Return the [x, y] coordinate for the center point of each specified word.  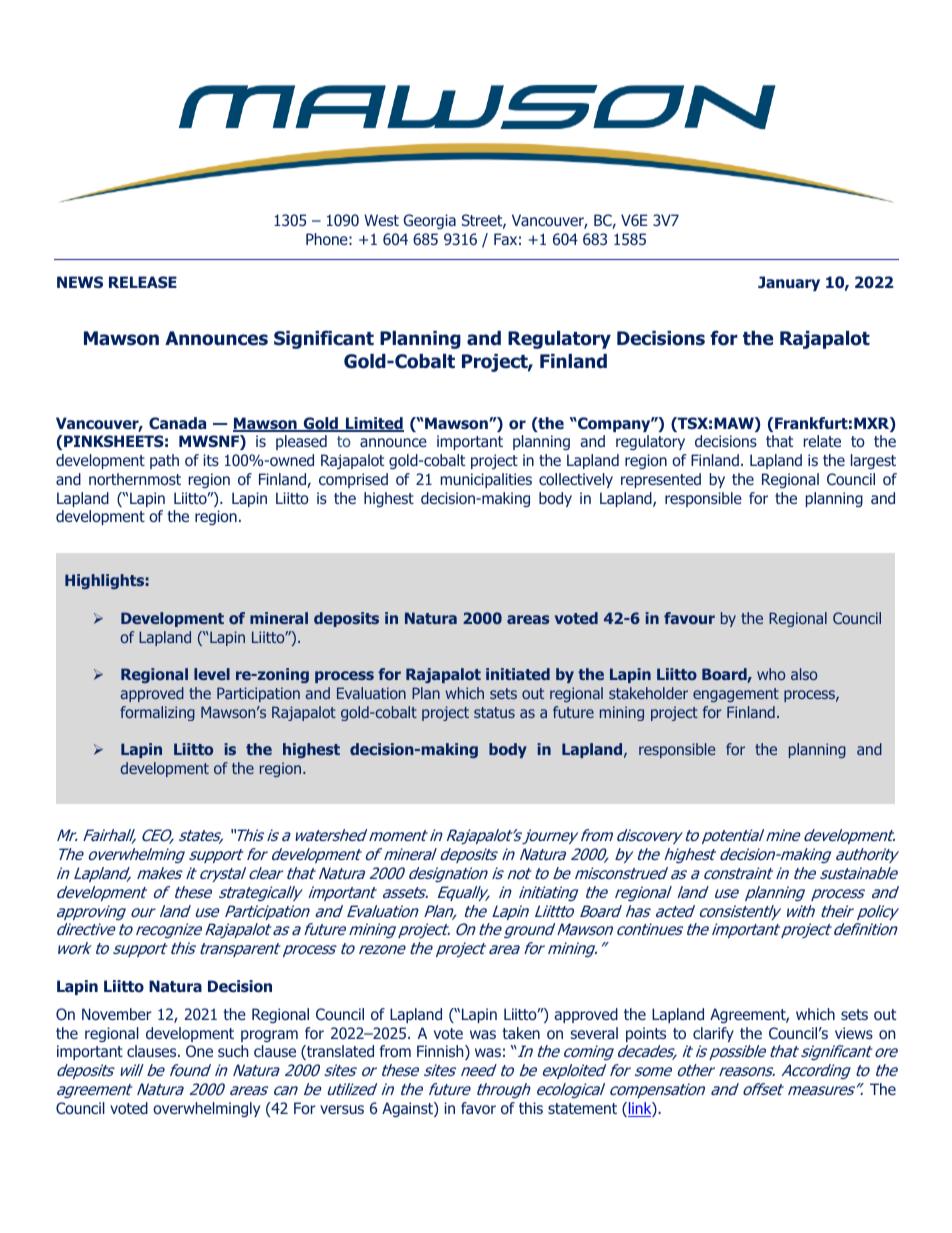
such [233, 1051]
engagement [736, 695]
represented [661, 480]
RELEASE [143, 282]
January [789, 283]
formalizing [157, 713]
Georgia [429, 221]
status [494, 712]
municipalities [486, 480]
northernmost [135, 479]
